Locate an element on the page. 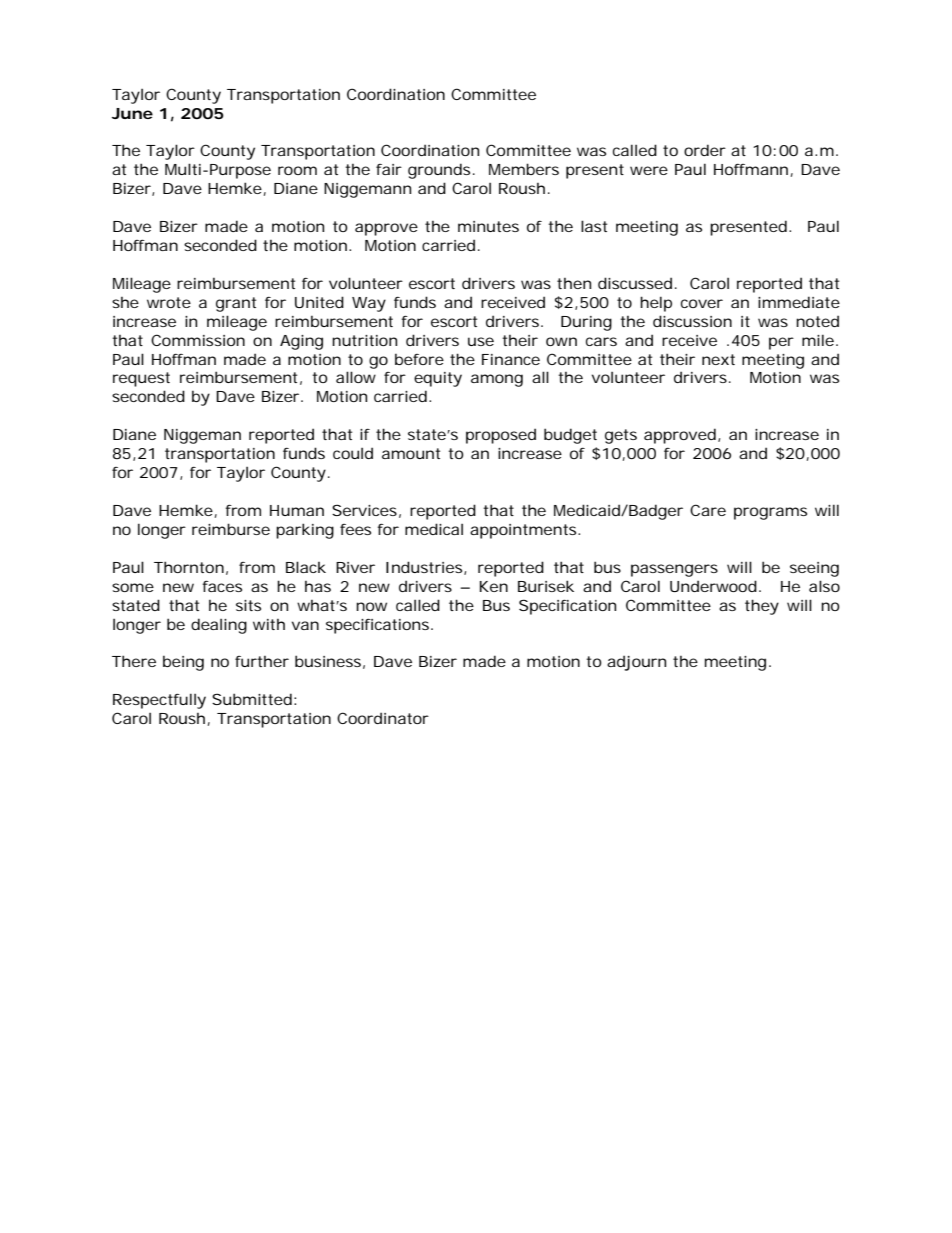 This image has height=1233, width=952. use is located at coordinates (481, 341).
